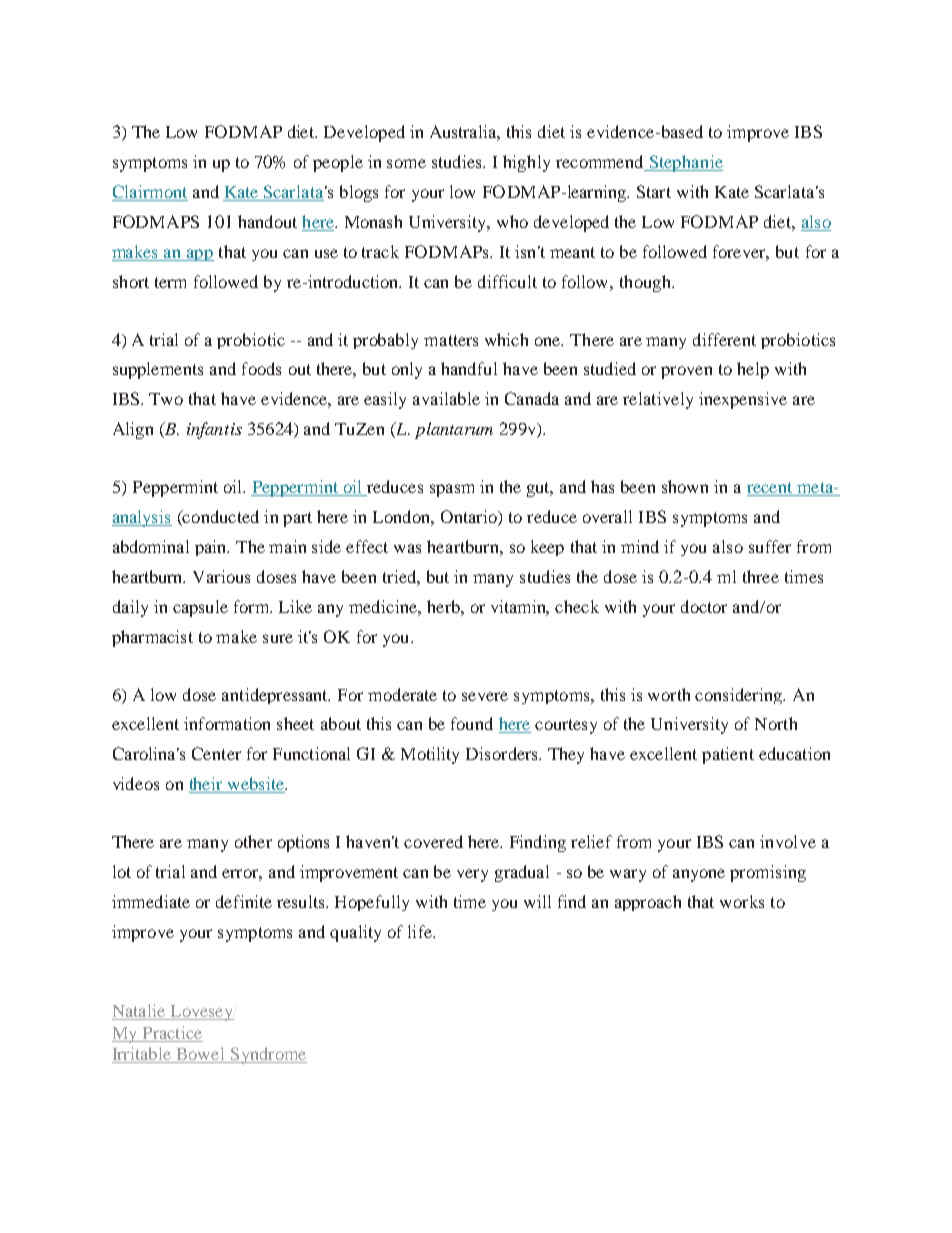 This screenshot has height=1233, width=952. I want to click on Australia, so click(465, 133).
